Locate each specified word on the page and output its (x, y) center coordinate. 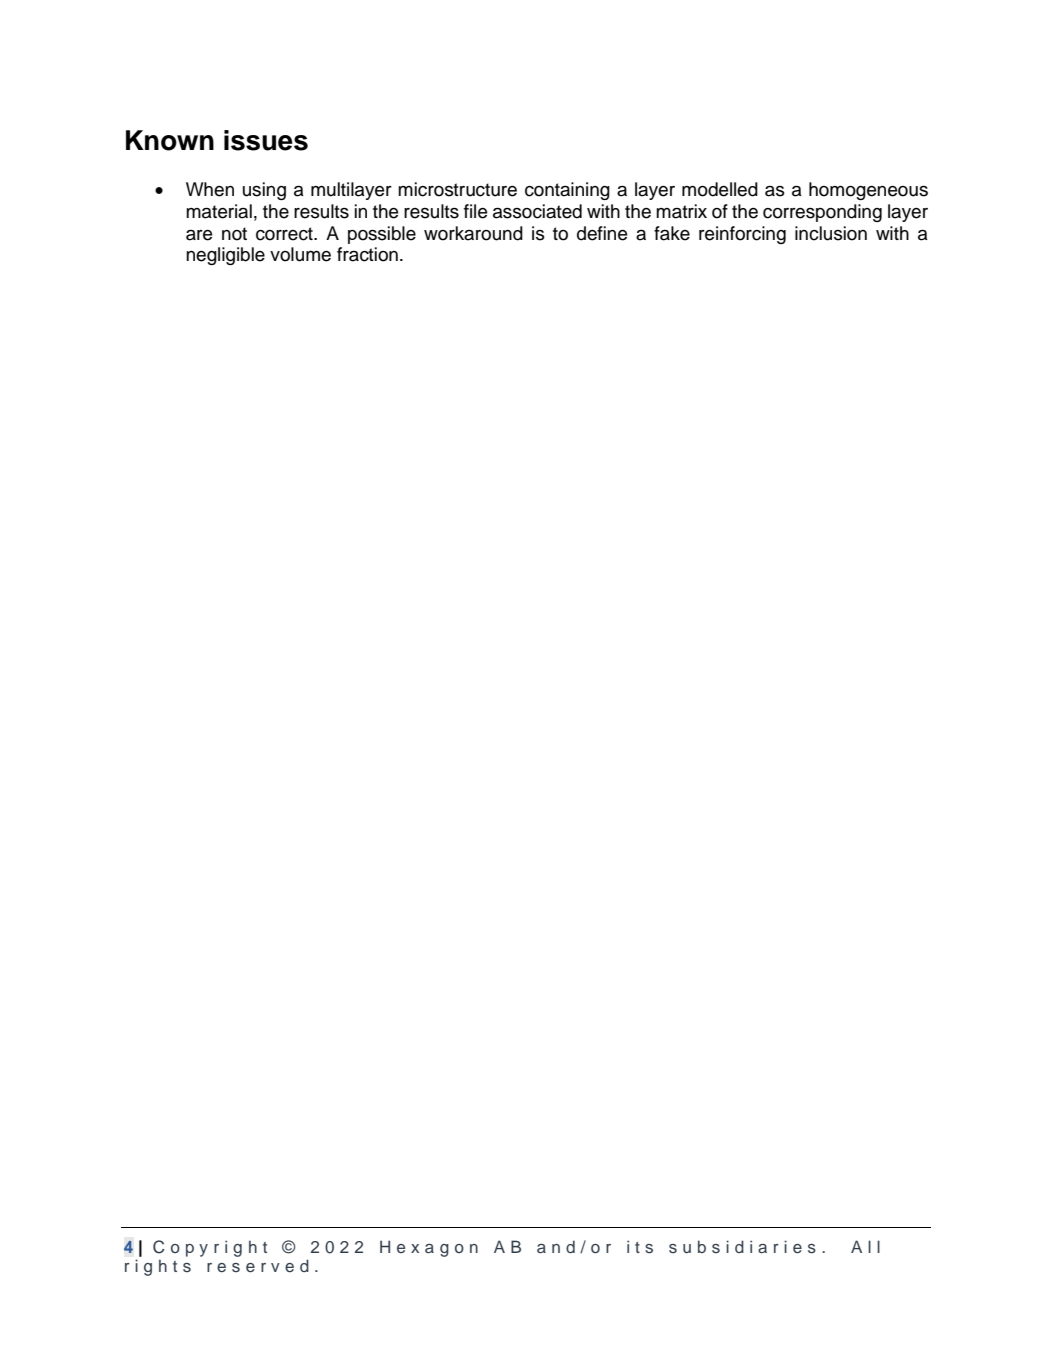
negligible (225, 256)
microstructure (457, 189)
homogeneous (868, 191)
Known (170, 140)
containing (567, 191)
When (210, 189)
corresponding (822, 213)
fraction (367, 254)
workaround (473, 233)
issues (266, 140)
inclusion (831, 233)
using (264, 191)
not (234, 234)
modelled (720, 189)
